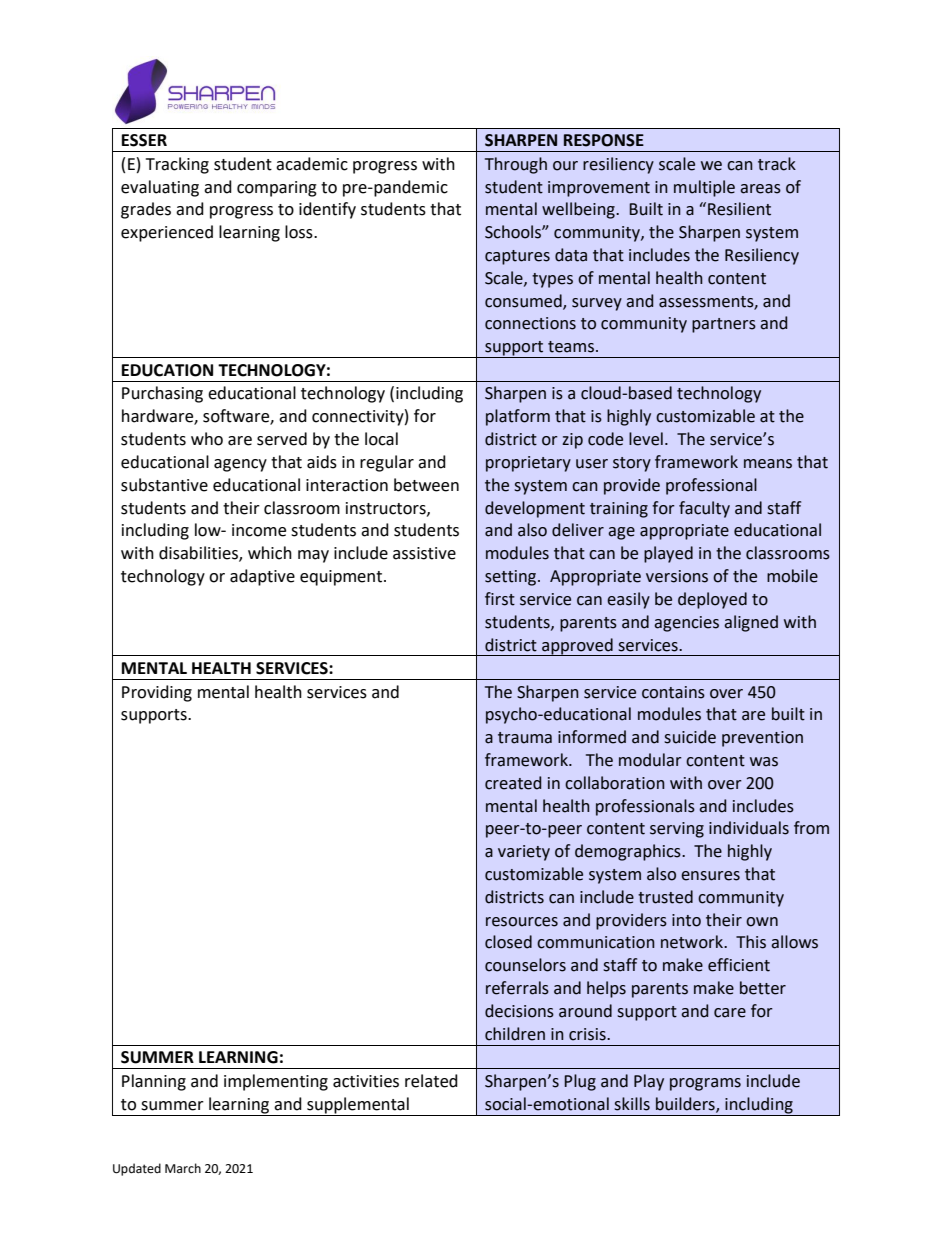 This image has width=952, height=1233. I want to click on agency, so click(240, 465).
